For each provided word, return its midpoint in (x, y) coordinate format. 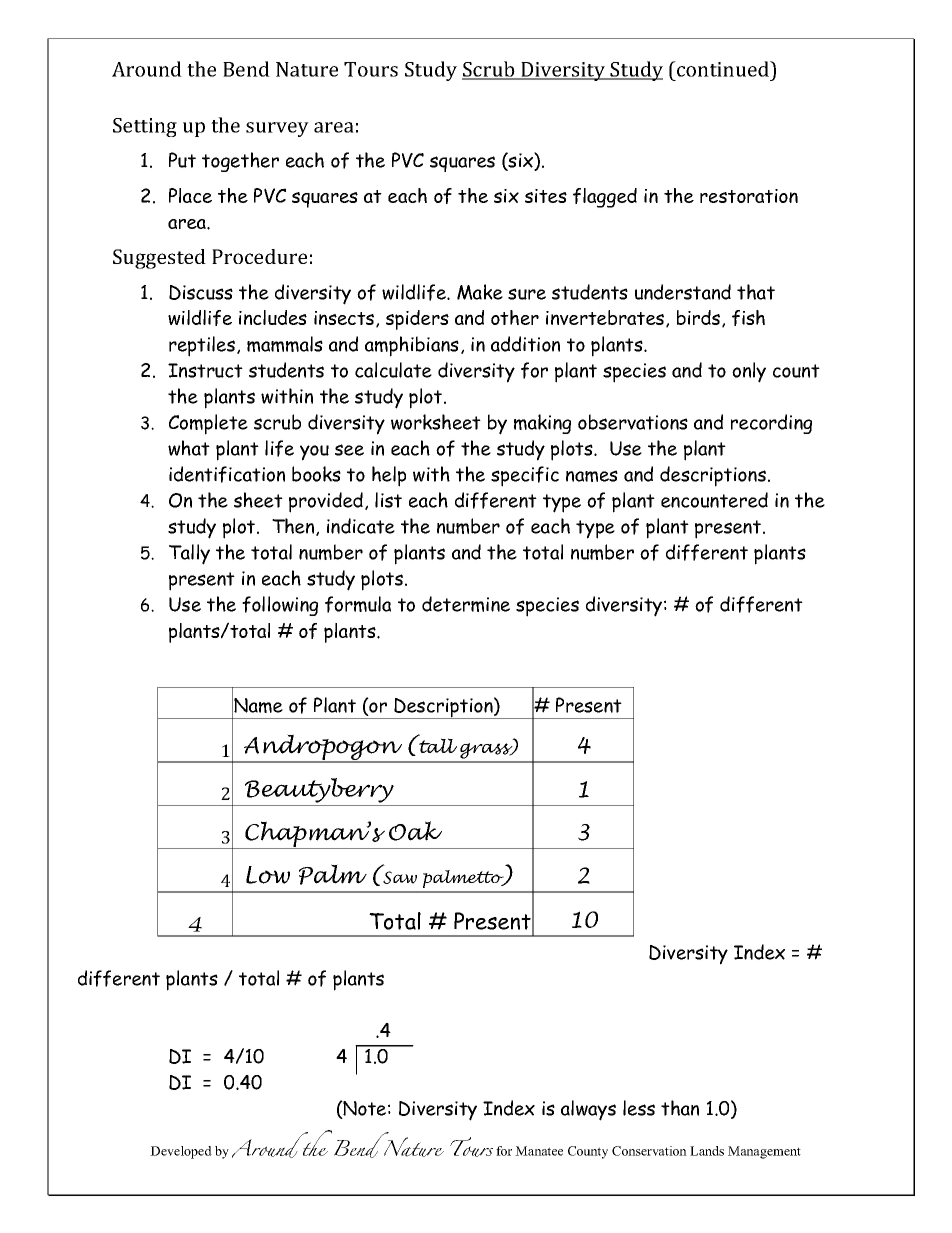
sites (546, 196)
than (680, 1108)
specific (525, 476)
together (240, 162)
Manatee (539, 1151)
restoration (749, 196)
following (280, 606)
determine (466, 604)
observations (633, 422)
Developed (181, 1152)
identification (227, 474)
